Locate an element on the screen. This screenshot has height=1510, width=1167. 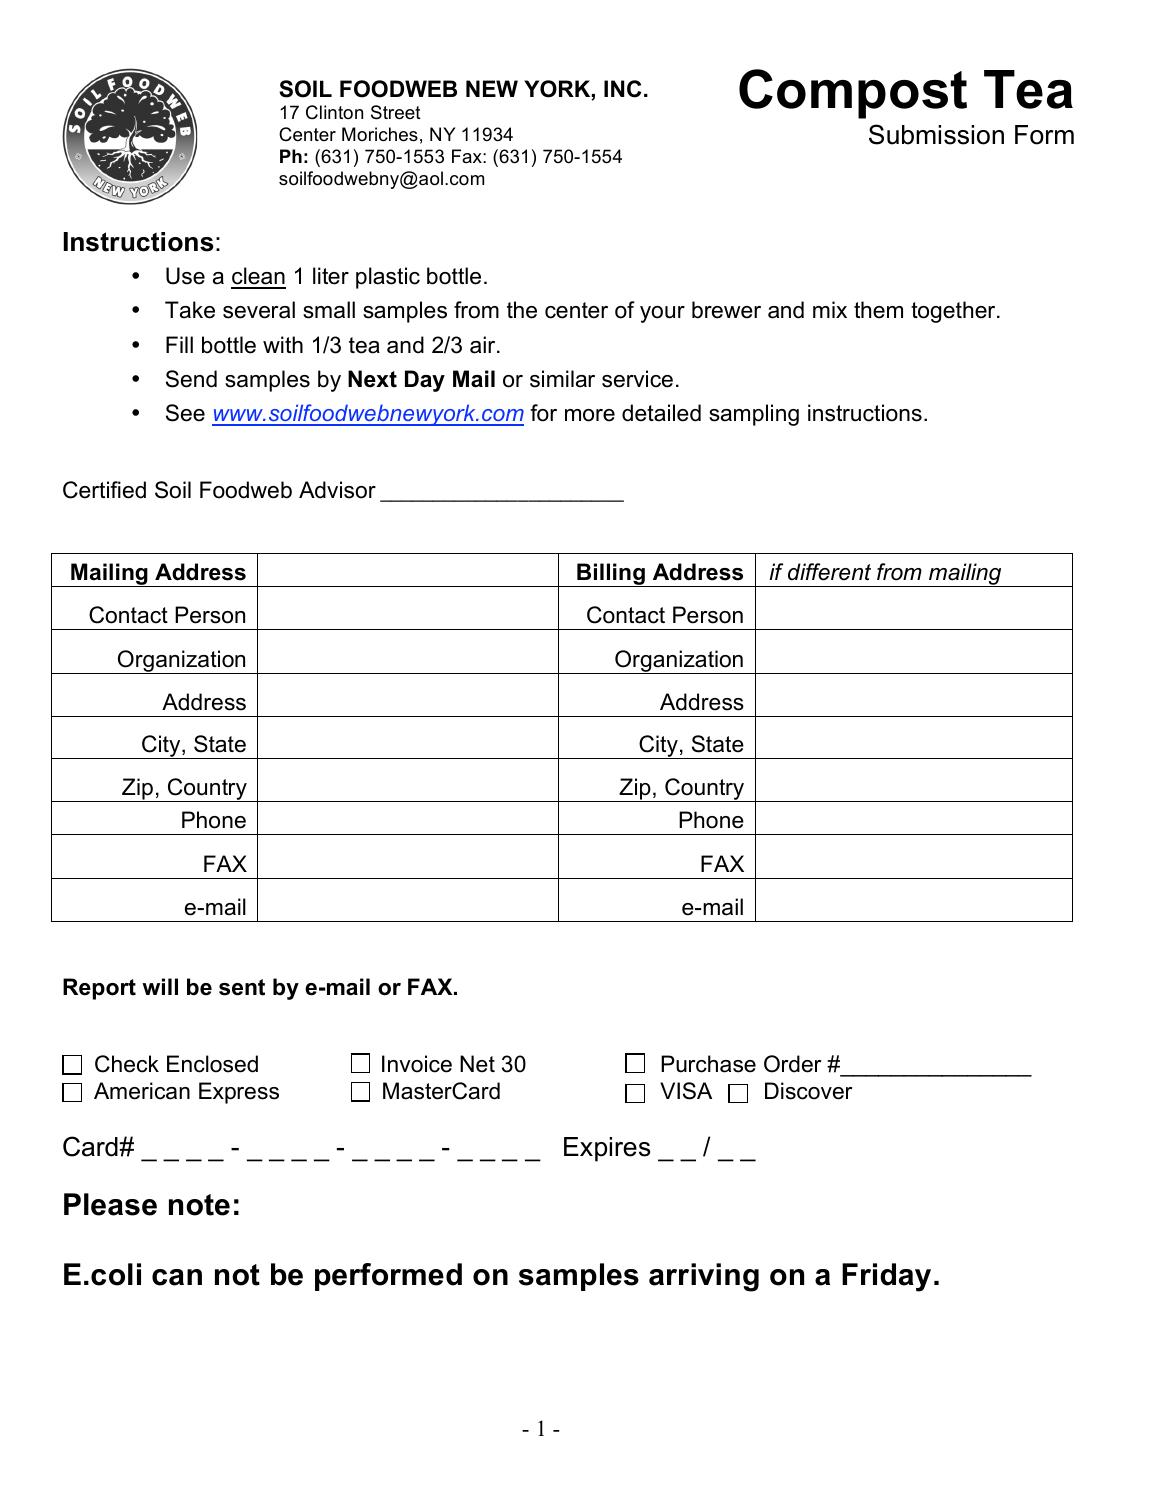
Billing is located at coordinates (611, 575).
